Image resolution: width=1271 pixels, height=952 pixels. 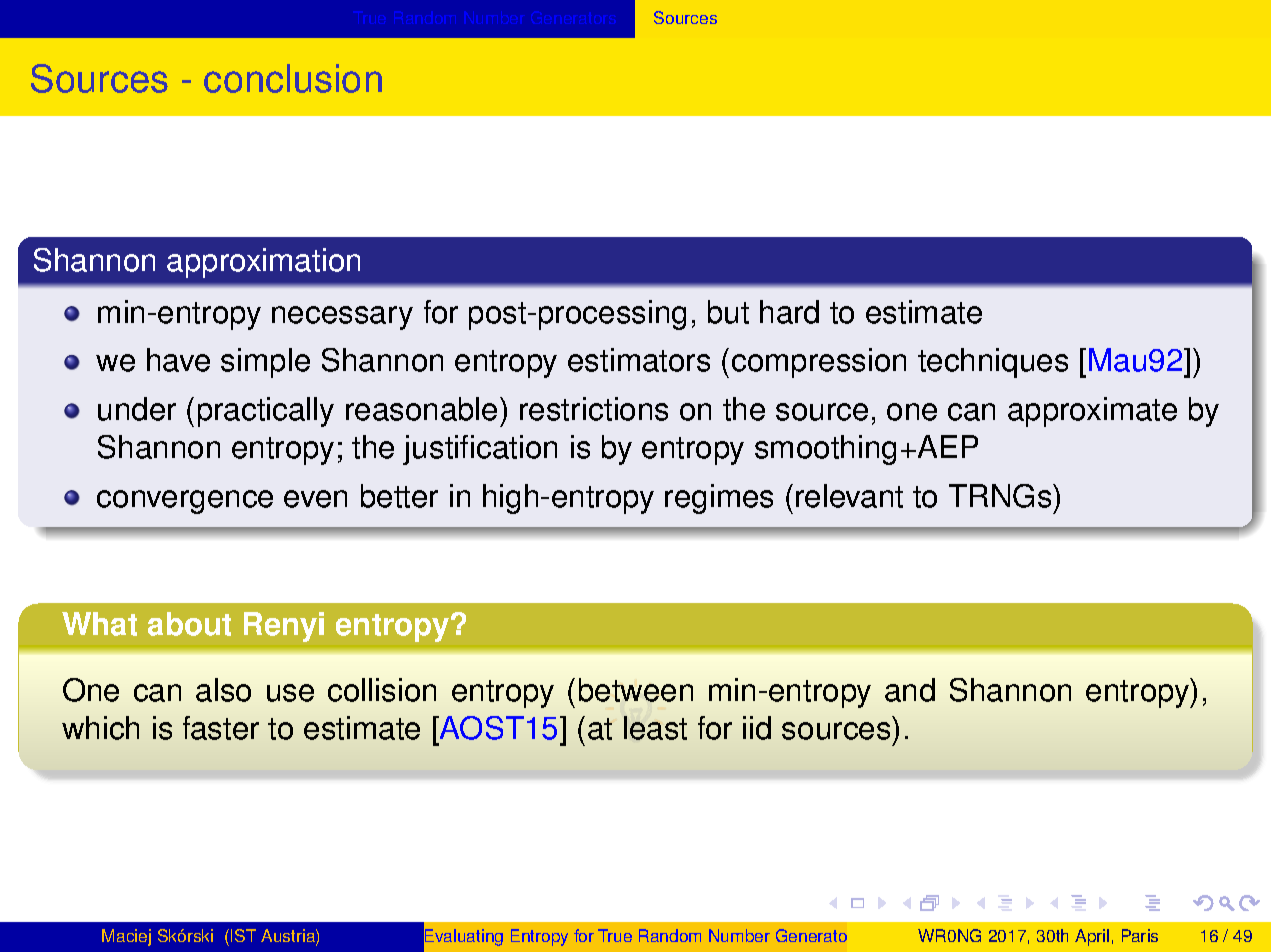 What do you see at coordinates (849, 496) in the page?
I see `relevant` at bounding box center [849, 496].
